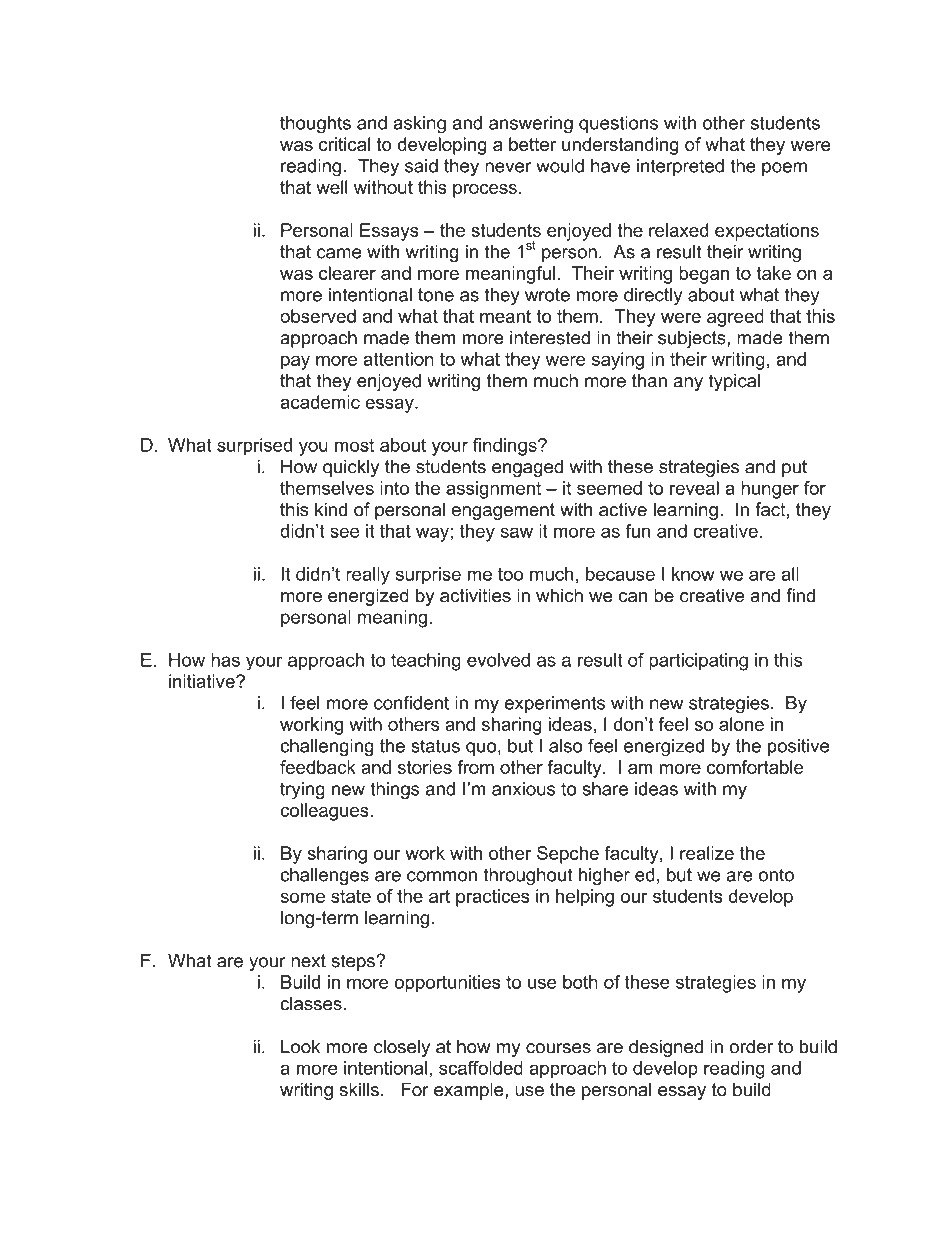 Image resolution: width=952 pixels, height=1233 pixels. I want to click on activities, so click(475, 595).
